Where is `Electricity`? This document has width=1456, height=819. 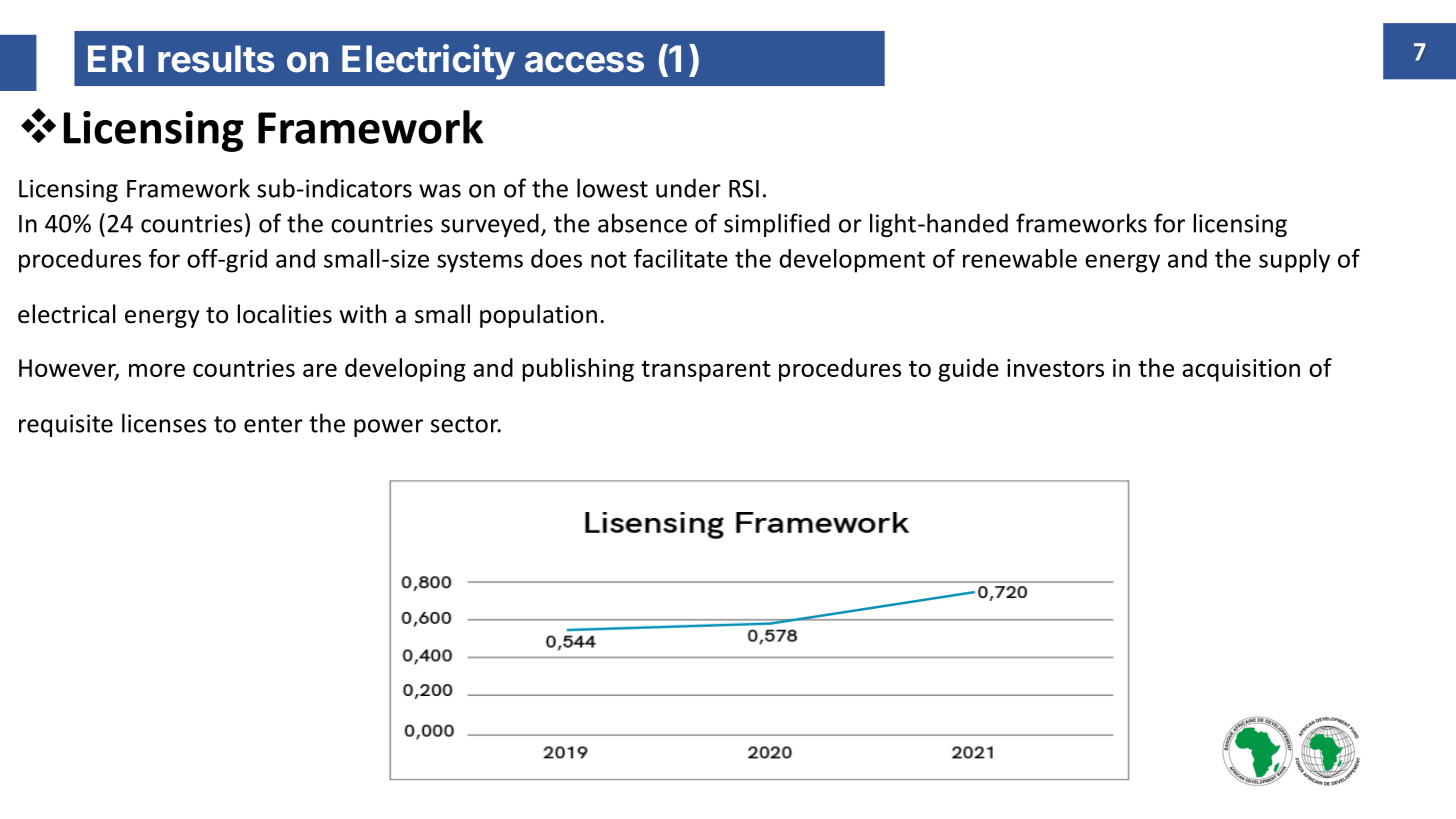
Electricity is located at coordinates (428, 62).
